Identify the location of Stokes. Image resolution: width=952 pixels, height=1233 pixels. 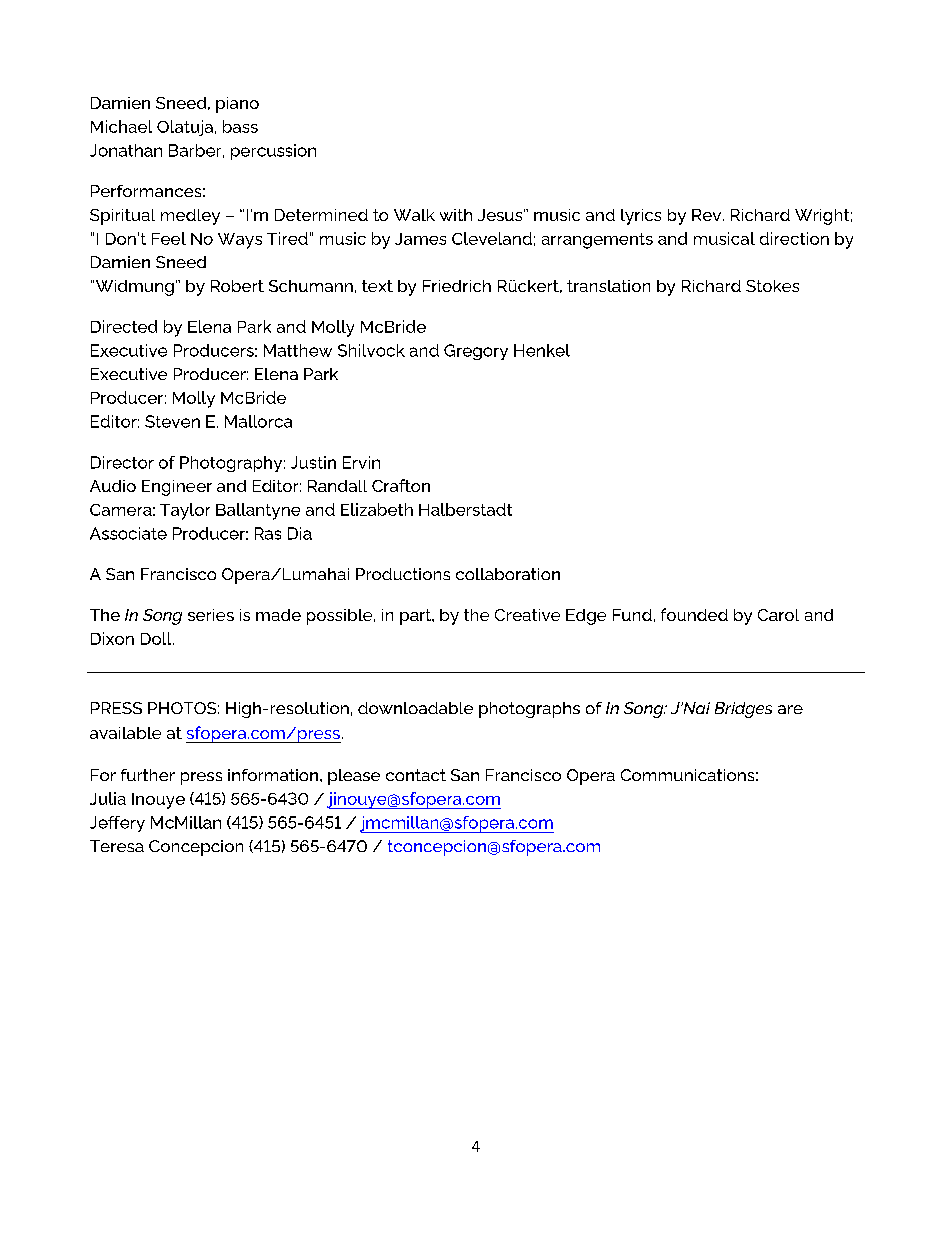
(772, 286).
